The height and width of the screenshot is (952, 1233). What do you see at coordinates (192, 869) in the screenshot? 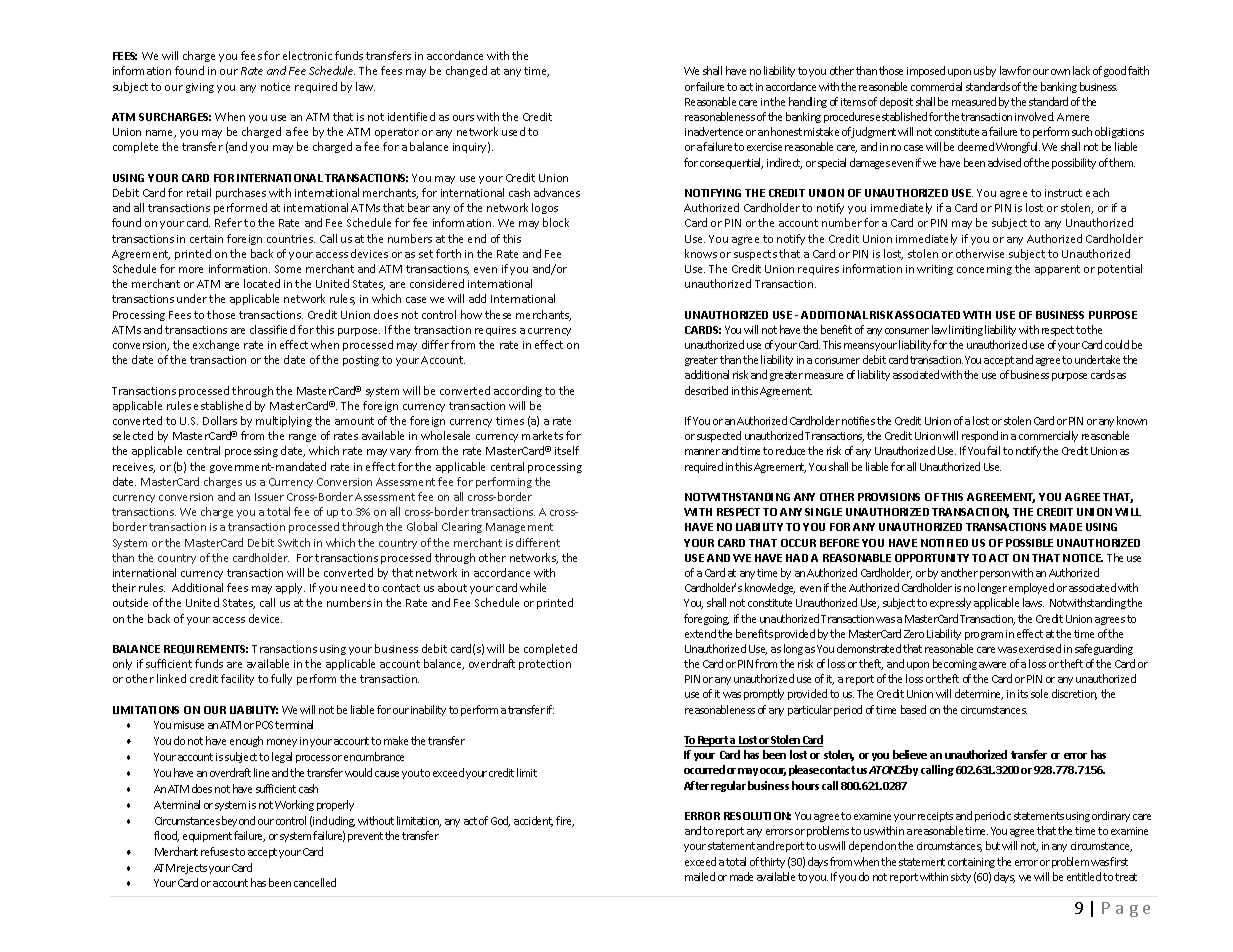
I see `rejects` at bounding box center [192, 869].
